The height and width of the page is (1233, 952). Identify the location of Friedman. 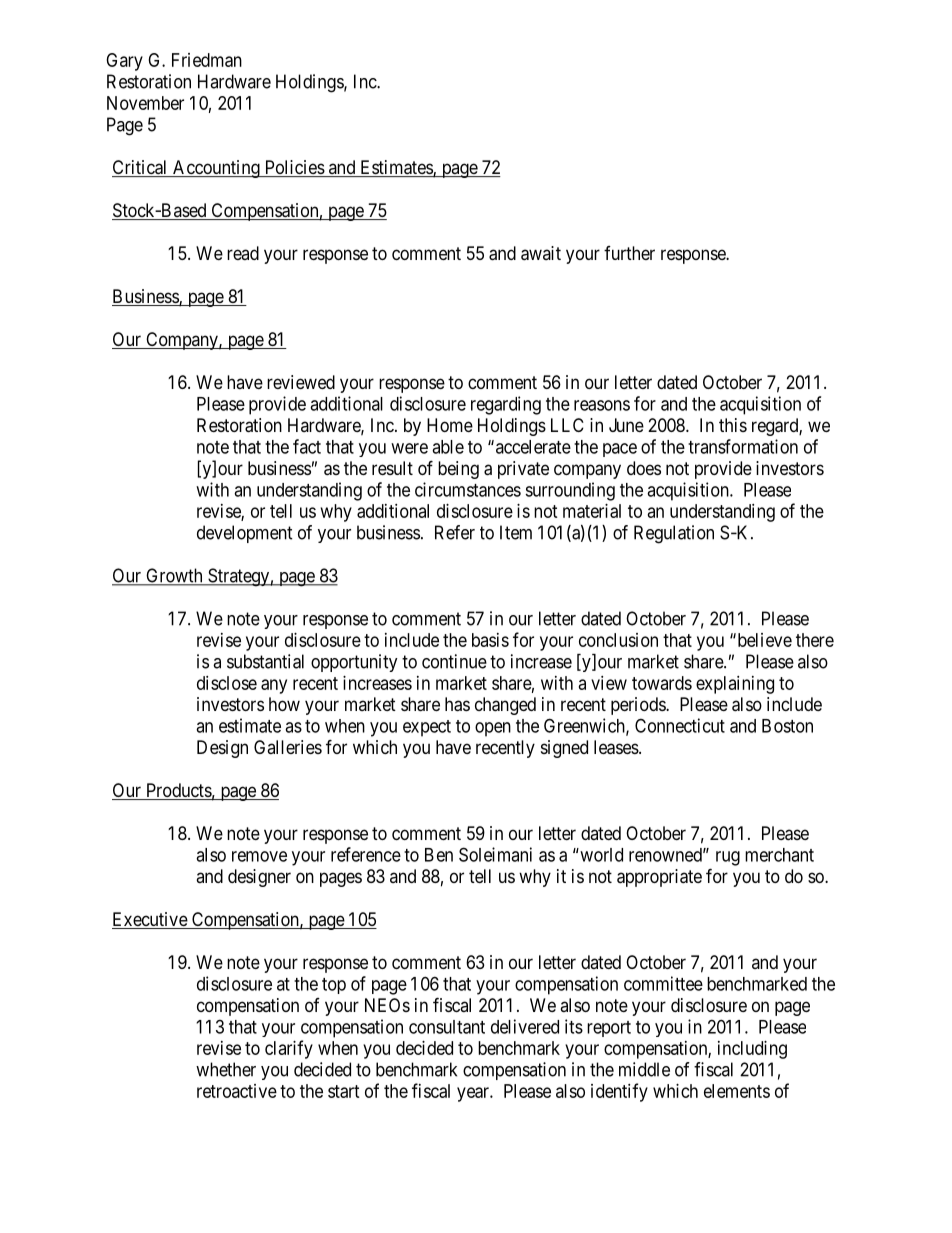
(207, 60).
